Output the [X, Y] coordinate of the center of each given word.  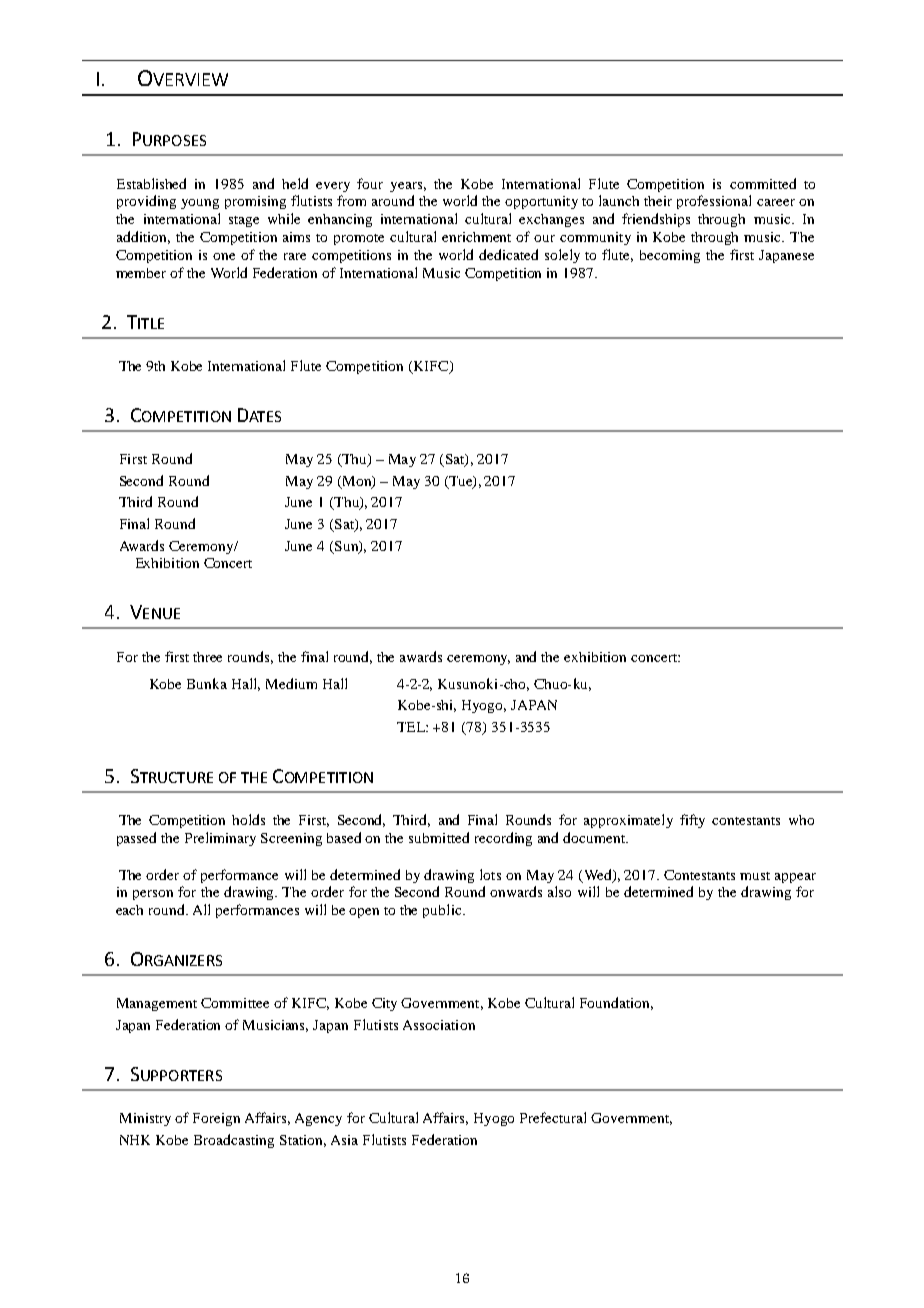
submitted [439, 837]
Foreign [216, 1119]
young [200, 204]
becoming [670, 256]
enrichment [476, 237]
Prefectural [553, 1117]
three [207, 657]
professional [714, 202]
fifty [692, 821]
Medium [291, 683]
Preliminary [220, 839]
